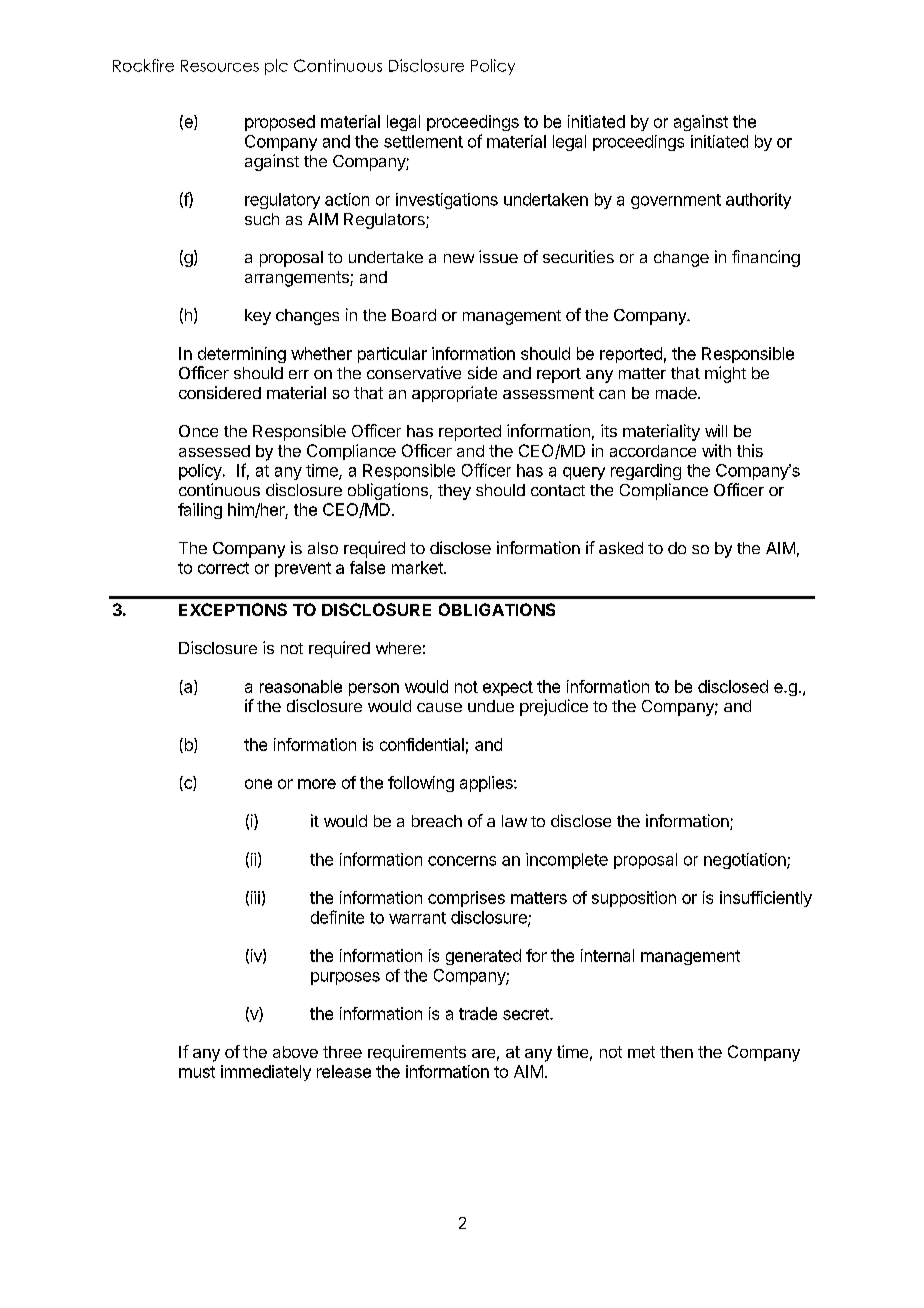 The width and height of the image is (924, 1308). What do you see at coordinates (280, 123) in the image?
I see `proposed` at bounding box center [280, 123].
